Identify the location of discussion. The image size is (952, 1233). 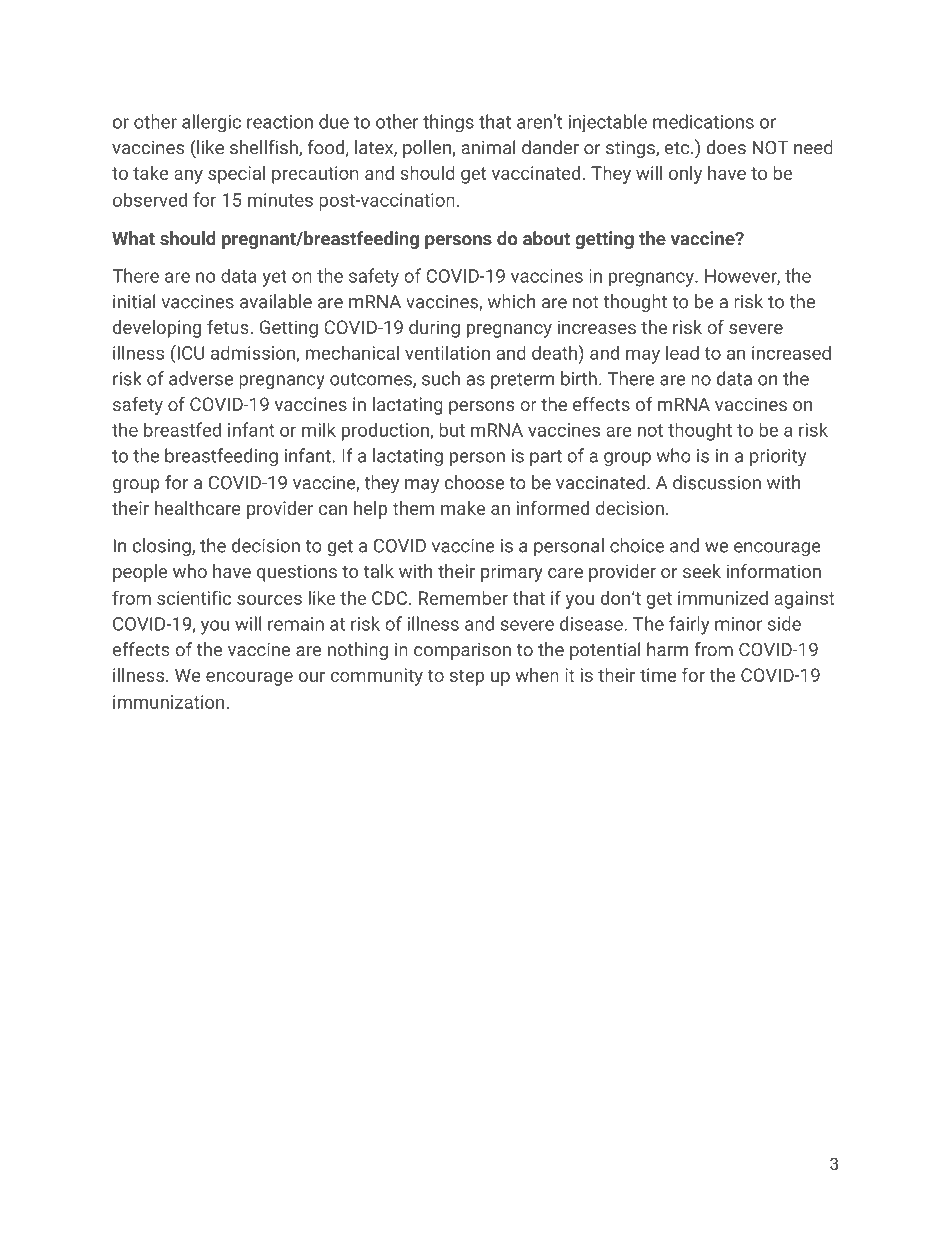
(717, 482).
